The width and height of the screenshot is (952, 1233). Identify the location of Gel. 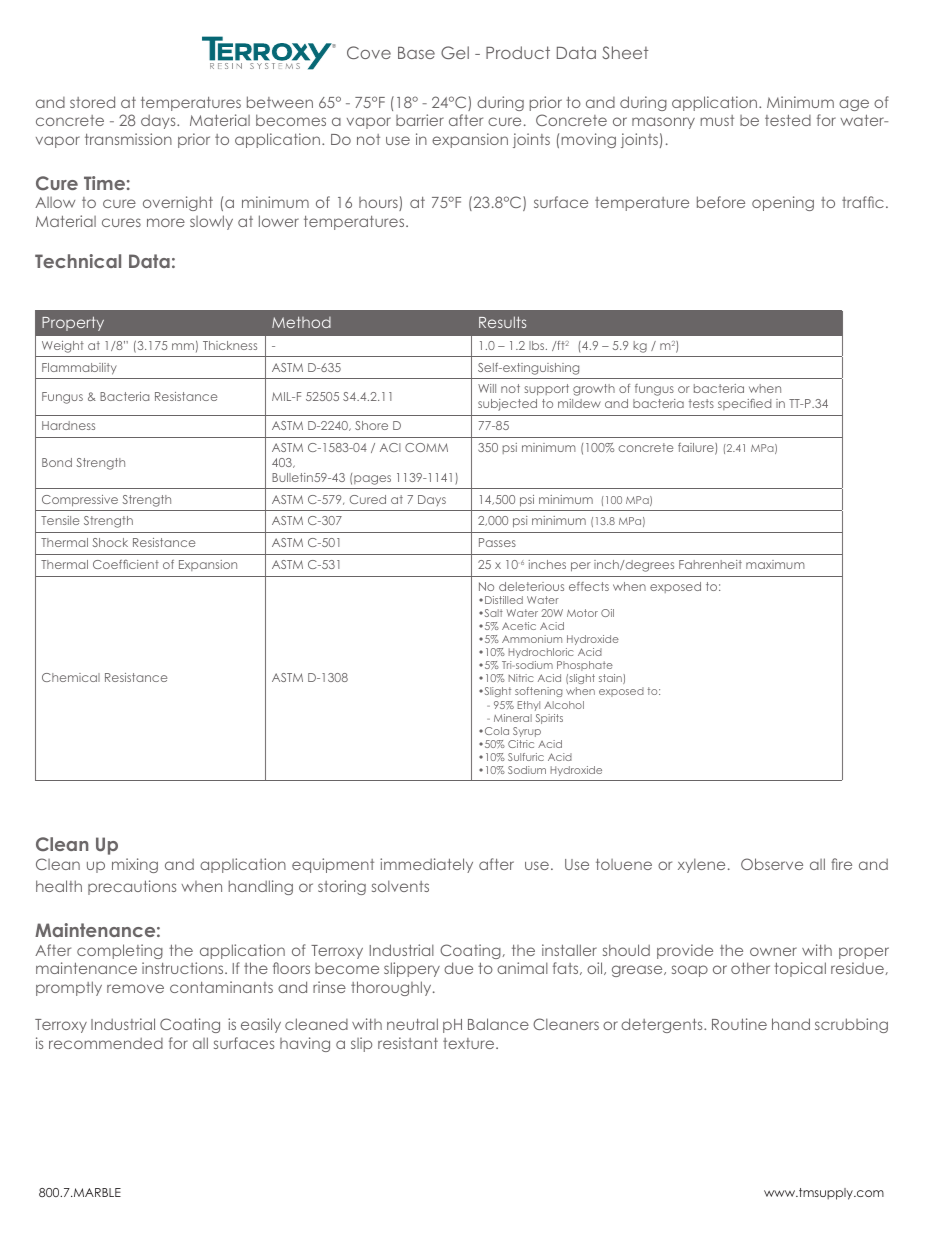
(455, 52).
